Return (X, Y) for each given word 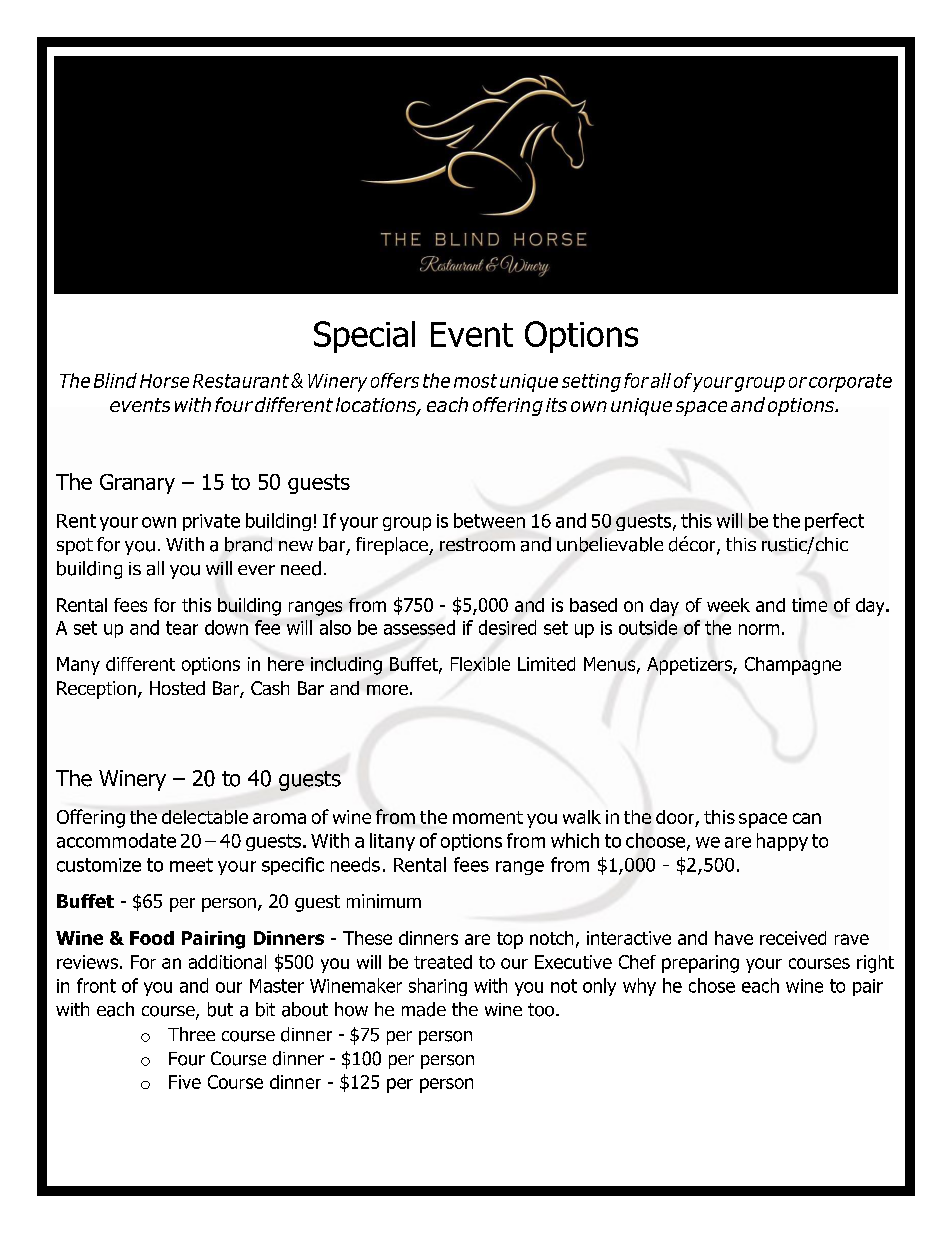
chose (712, 985)
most (475, 381)
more (387, 690)
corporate (850, 383)
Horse (164, 381)
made (424, 1009)
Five (185, 1082)
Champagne (793, 666)
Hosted (177, 688)
